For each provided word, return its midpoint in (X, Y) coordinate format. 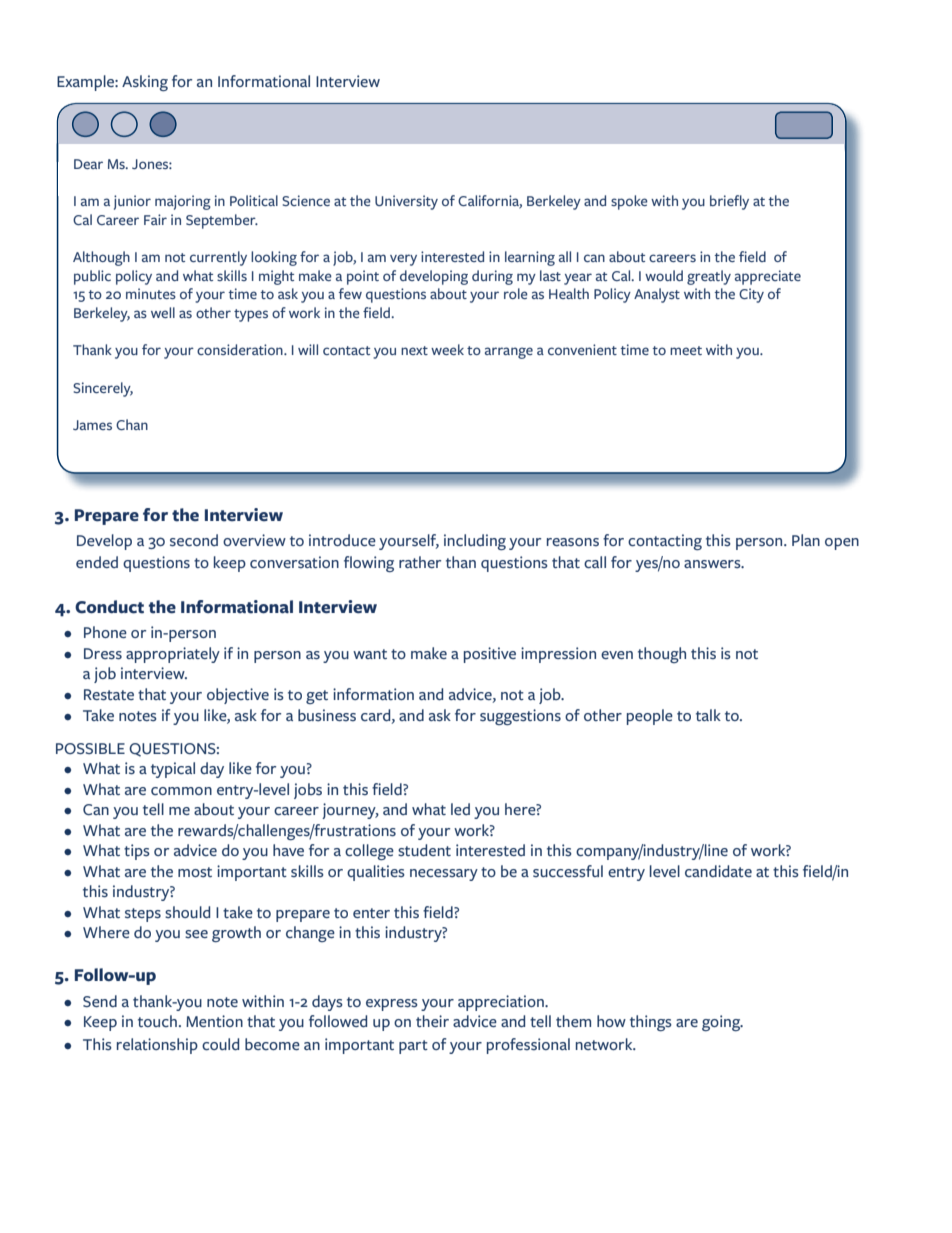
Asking (145, 83)
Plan (806, 540)
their (432, 1021)
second (194, 540)
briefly (729, 202)
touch (157, 1021)
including (475, 542)
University (406, 202)
